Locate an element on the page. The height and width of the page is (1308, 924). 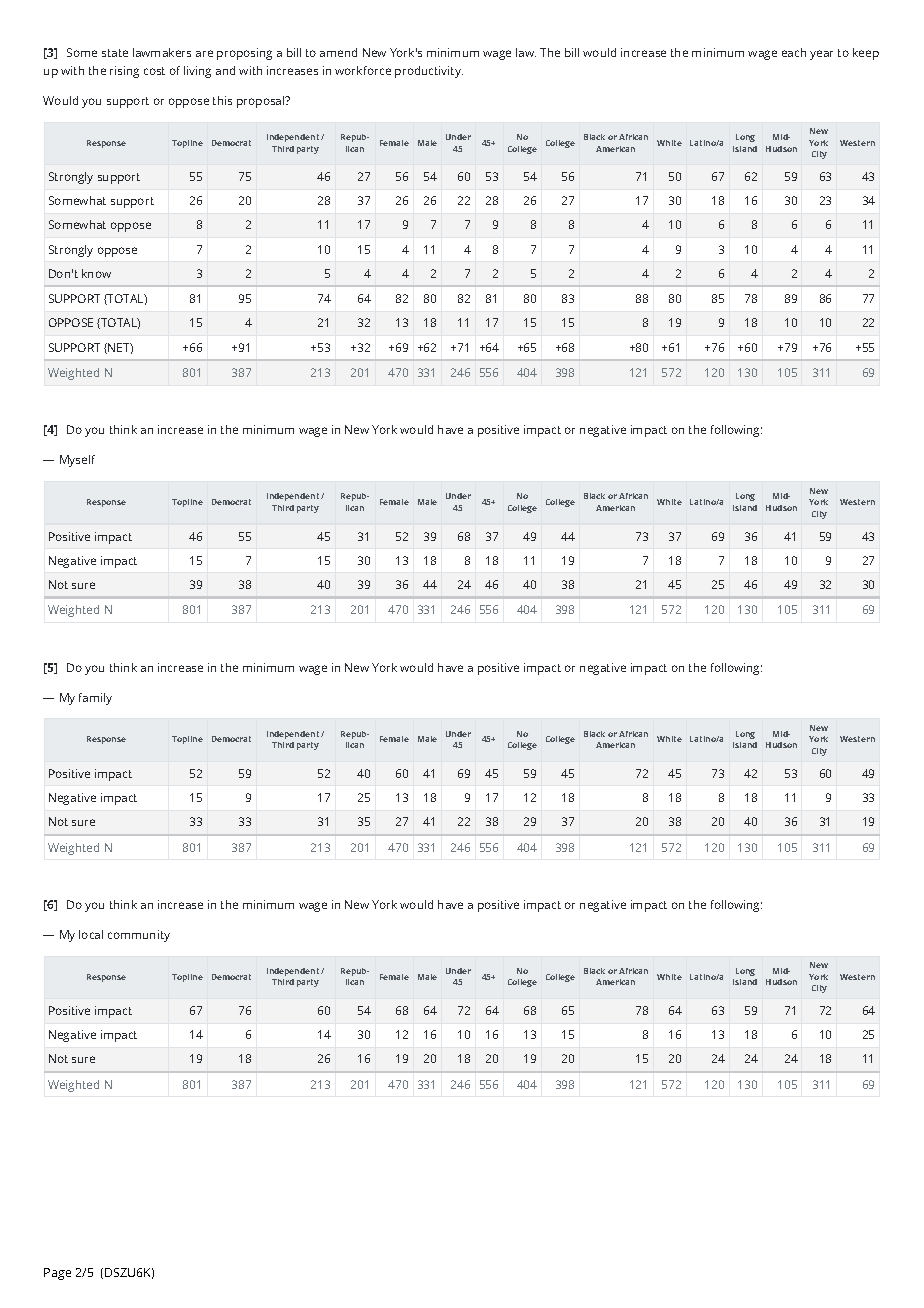
know is located at coordinates (96, 273).
